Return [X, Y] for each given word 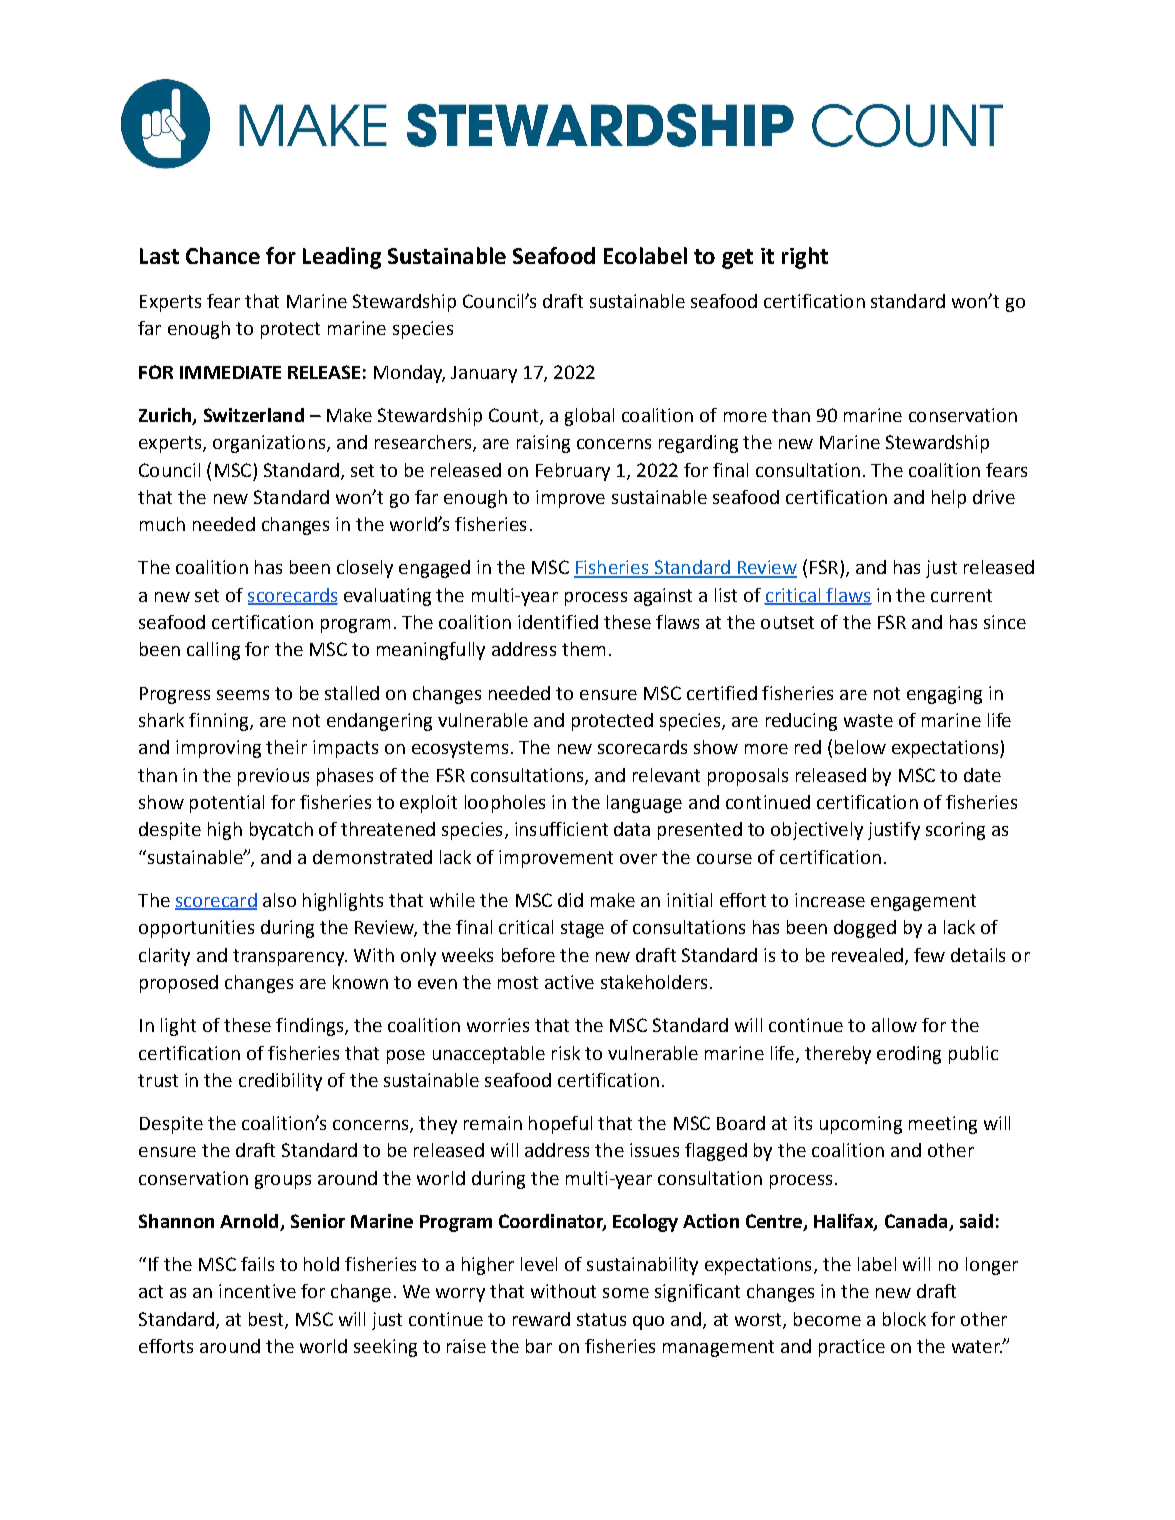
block [904, 1319]
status [601, 1319]
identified [558, 622]
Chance [223, 255]
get [737, 259]
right [805, 258]
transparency [290, 957]
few [929, 955]
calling [213, 651]
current [961, 595]
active [569, 982]
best [267, 1320]
